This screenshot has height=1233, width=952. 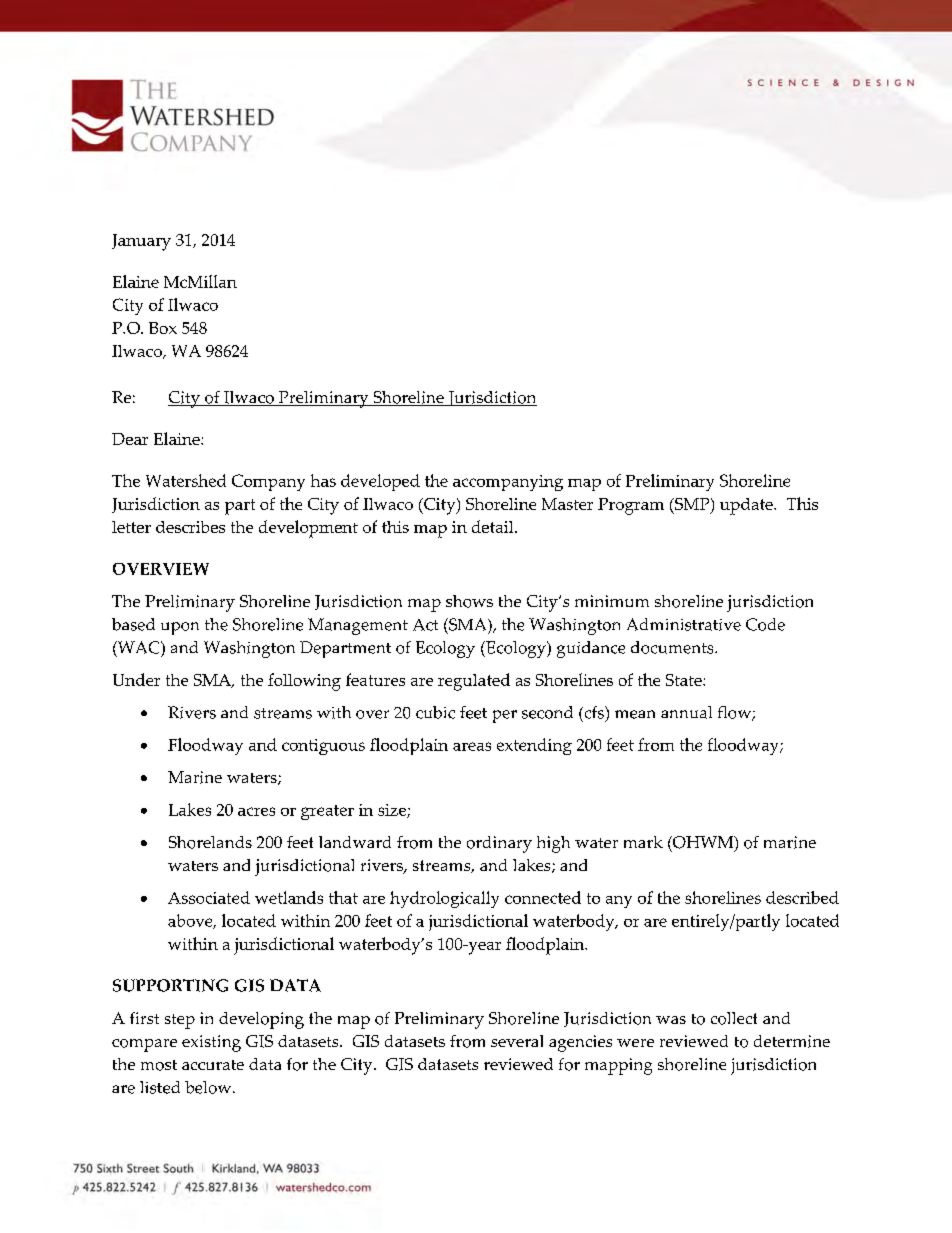 I want to click on State, so click(x=685, y=680).
